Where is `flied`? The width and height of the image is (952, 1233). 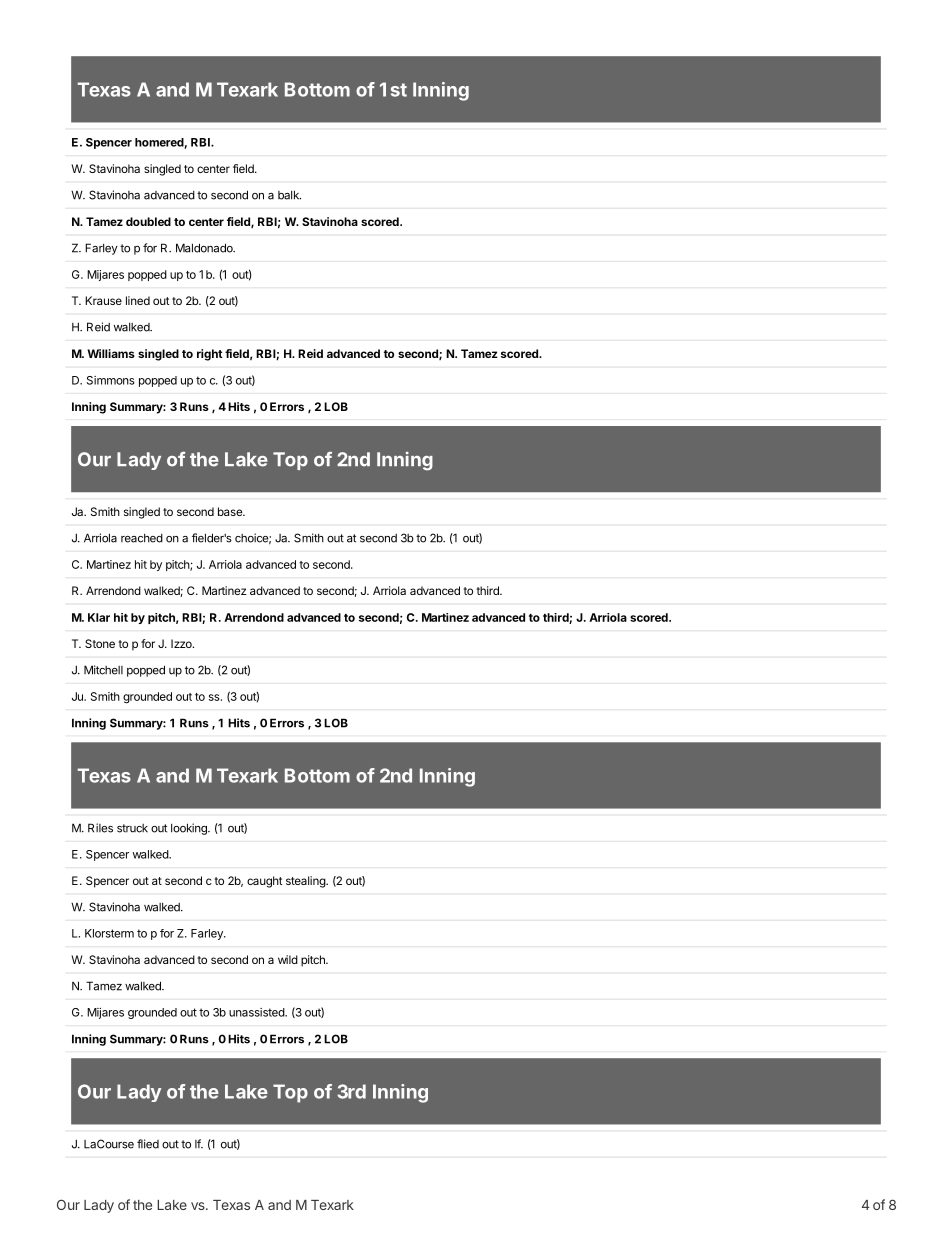 flied is located at coordinates (148, 1144).
